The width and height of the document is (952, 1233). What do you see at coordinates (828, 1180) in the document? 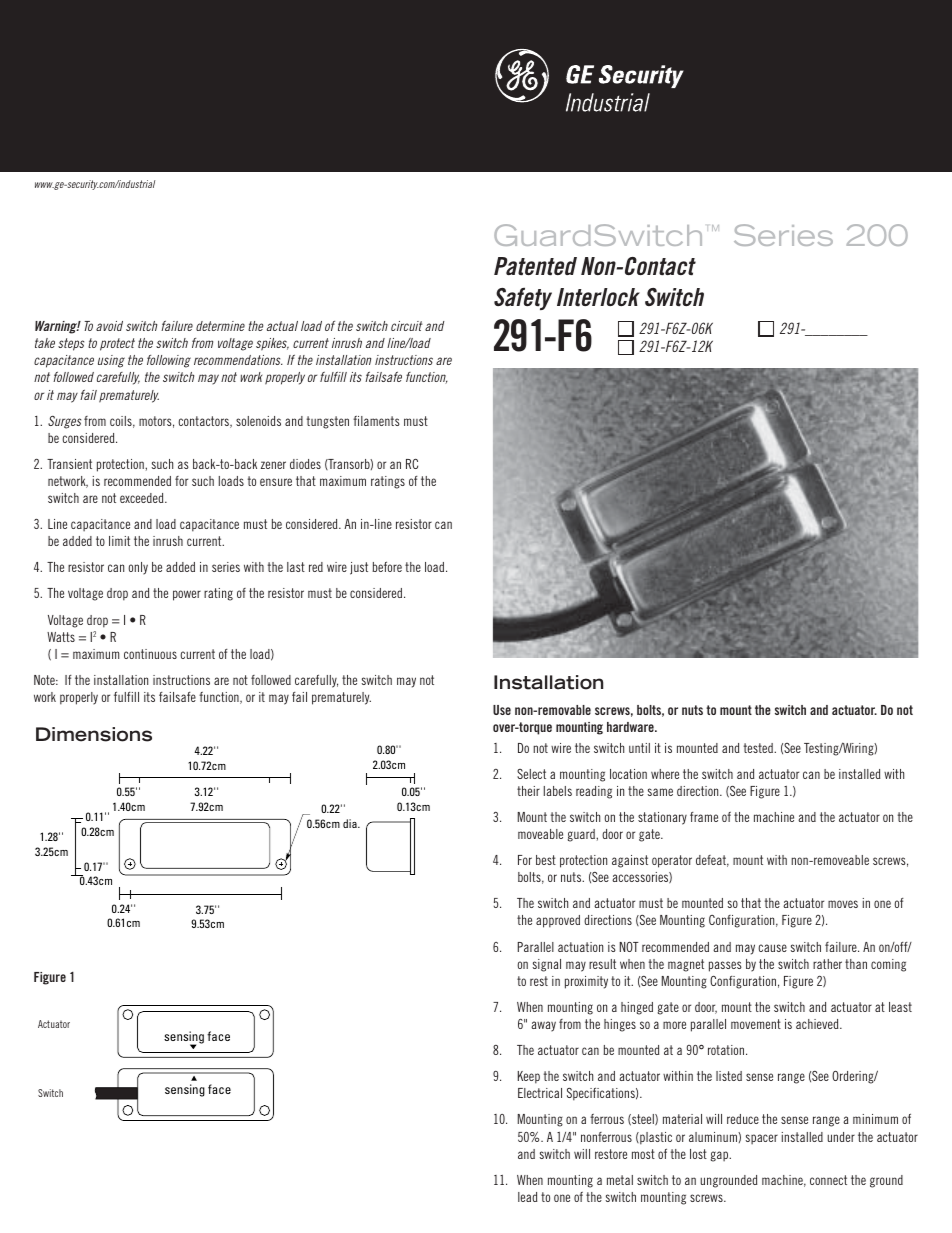
I see `connect` at bounding box center [828, 1180].
